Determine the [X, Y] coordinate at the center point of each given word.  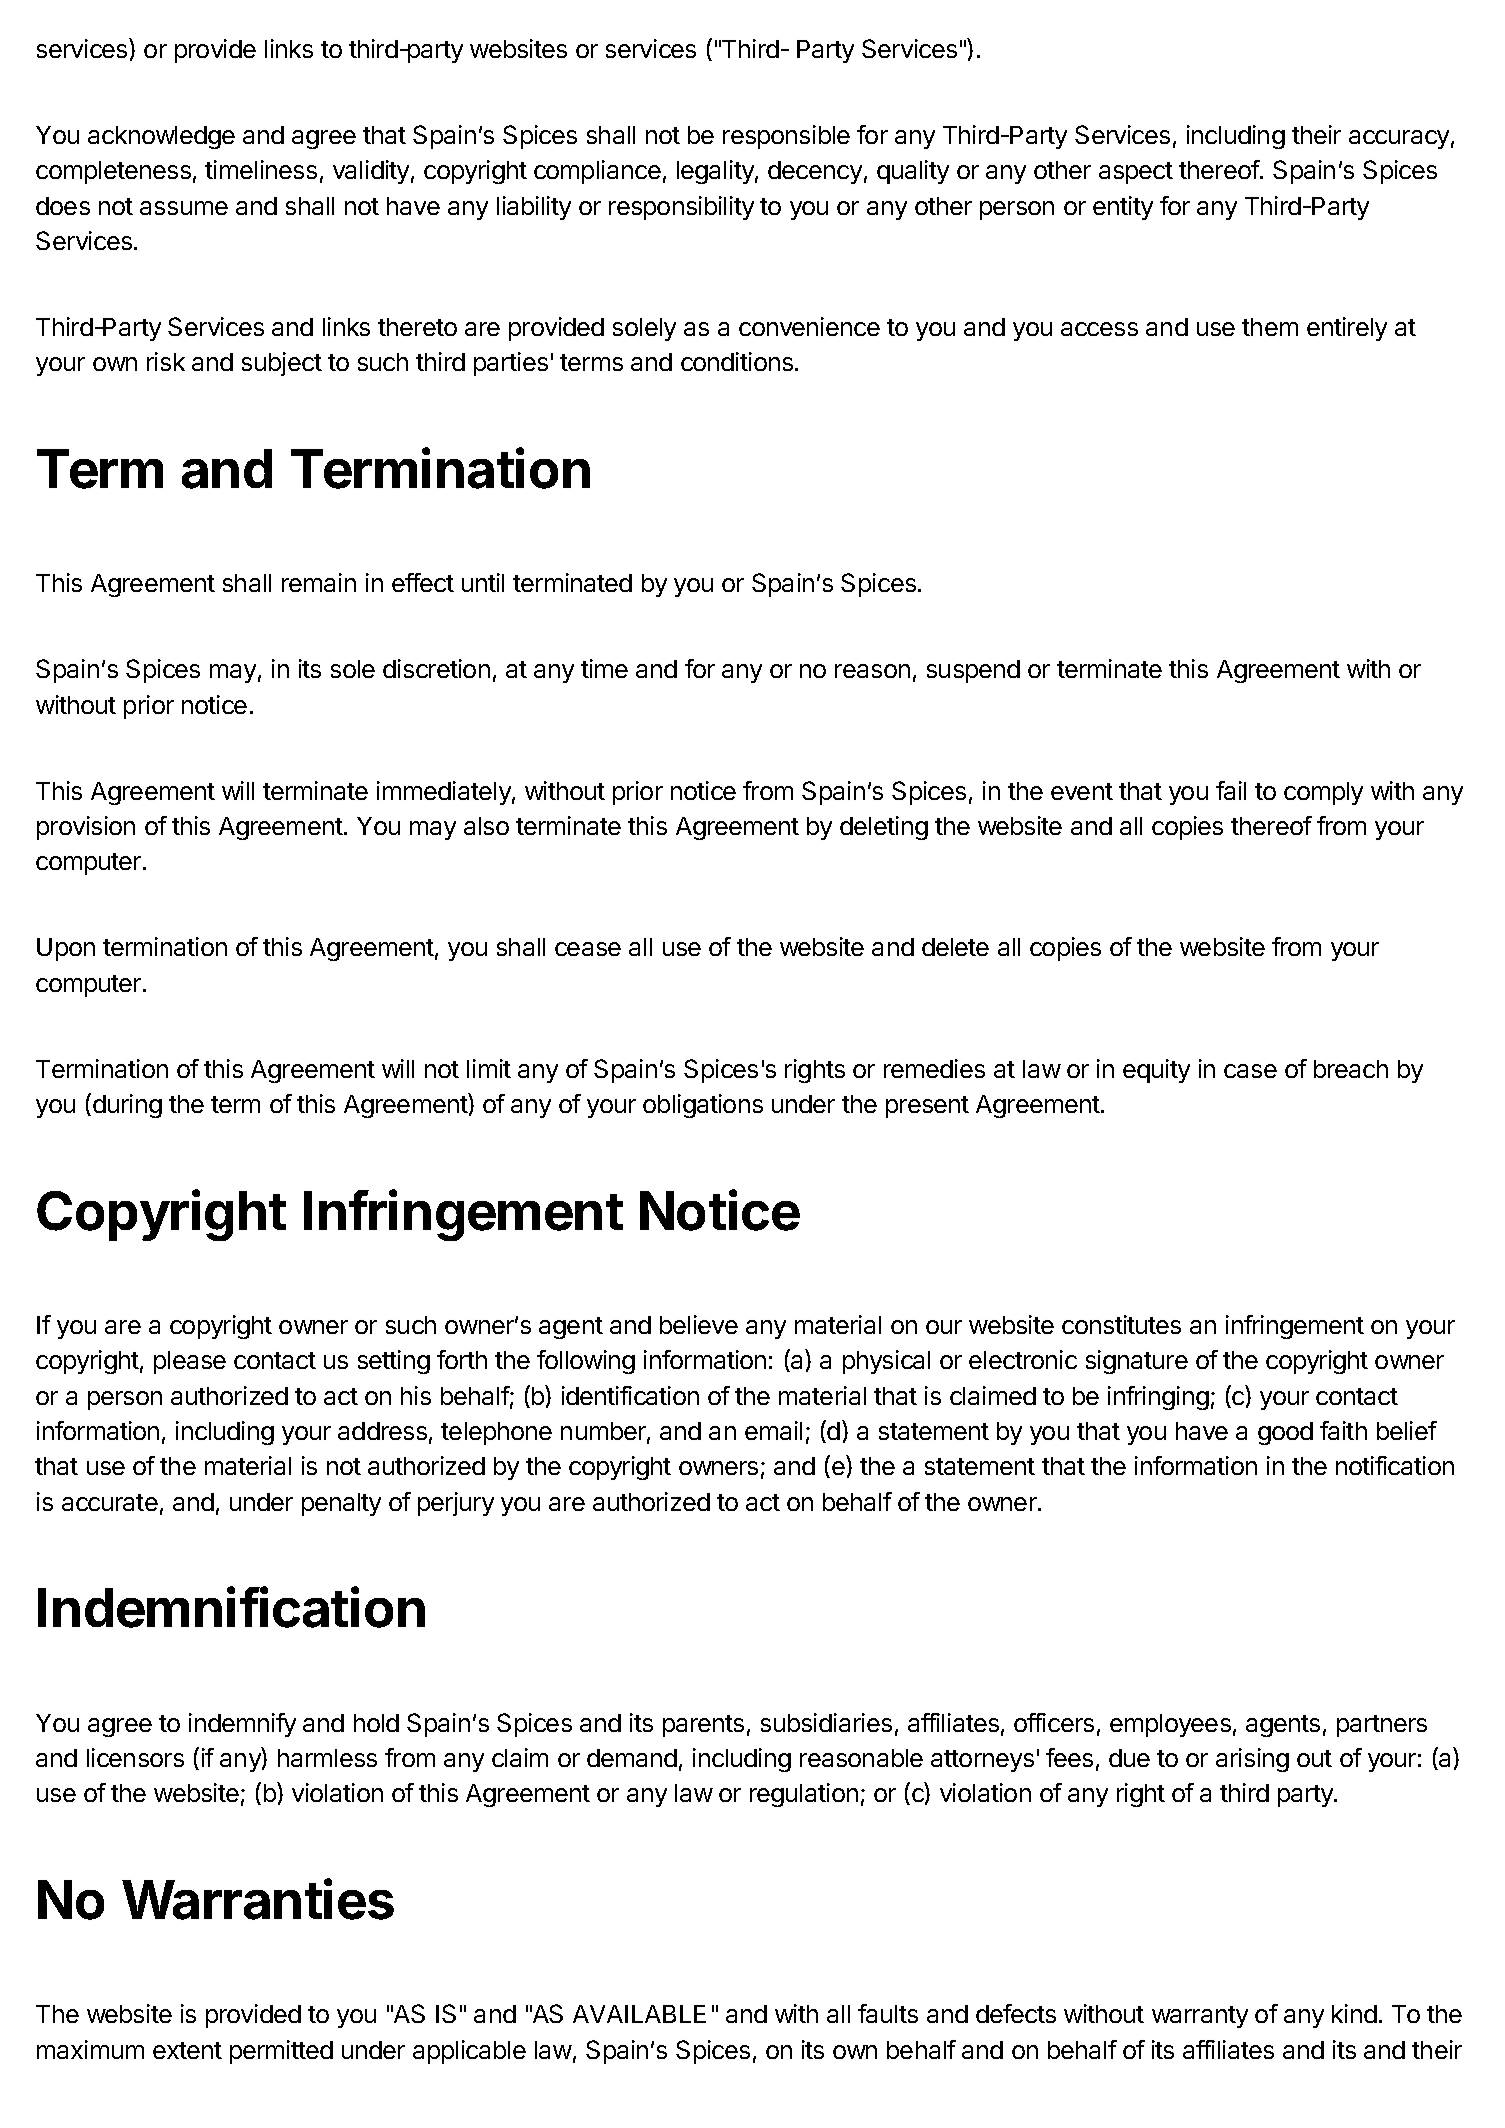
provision [86, 828]
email [773, 1430]
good [1285, 1433]
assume [184, 208]
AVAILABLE [639, 2014]
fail [1231, 790]
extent [187, 2050]
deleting [884, 828]
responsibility [681, 208]
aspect [1136, 173]
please [190, 1362]
